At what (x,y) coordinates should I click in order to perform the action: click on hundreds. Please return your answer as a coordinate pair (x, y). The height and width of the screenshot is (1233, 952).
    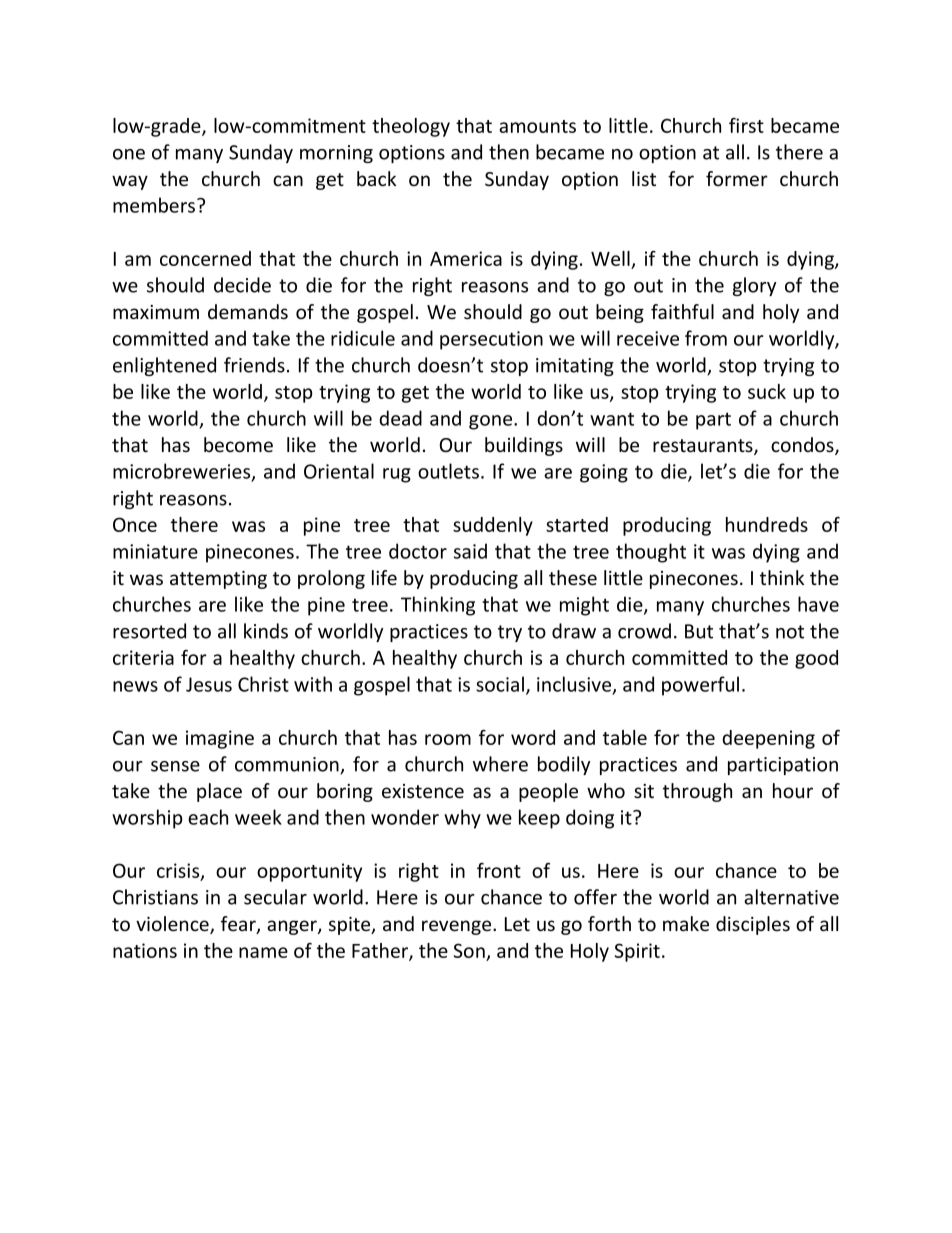
    Looking at the image, I should click on (767, 524).
